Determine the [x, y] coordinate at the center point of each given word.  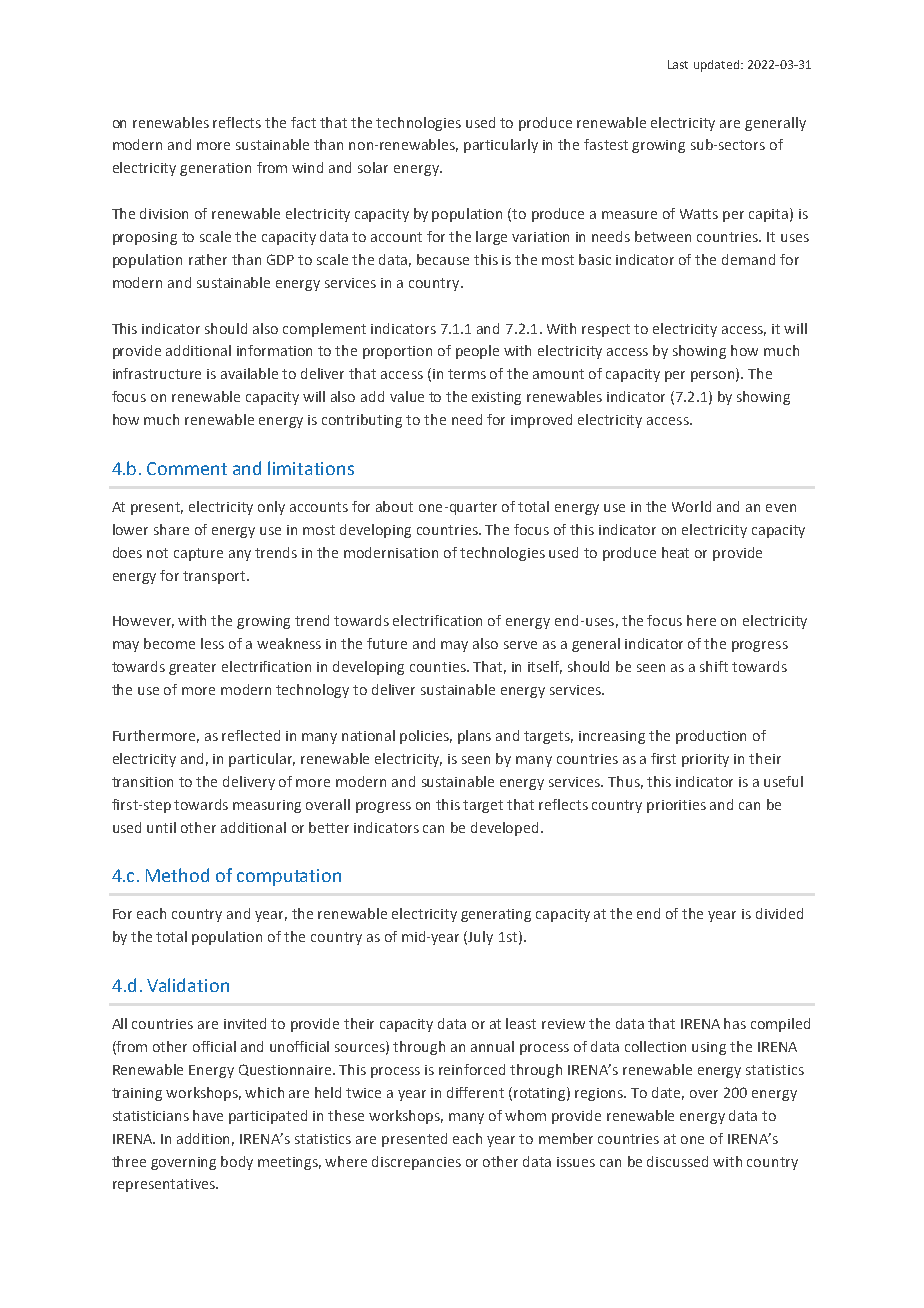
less [212, 643]
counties [439, 667]
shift [714, 666]
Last [678, 64]
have [208, 1115]
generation [215, 169]
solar [373, 167]
